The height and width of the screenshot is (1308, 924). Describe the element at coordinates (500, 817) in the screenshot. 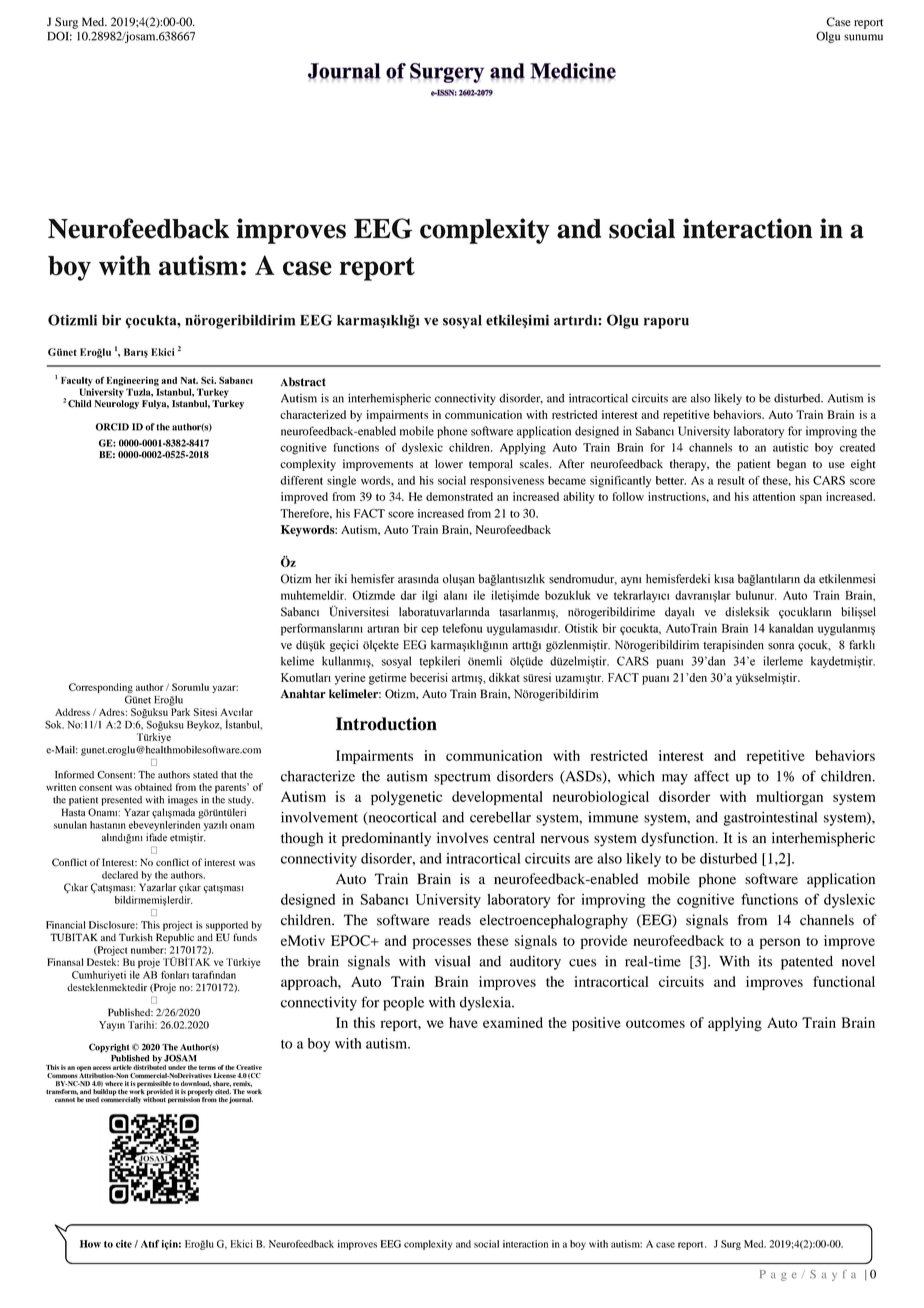

I see `cerebellar` at that location.
